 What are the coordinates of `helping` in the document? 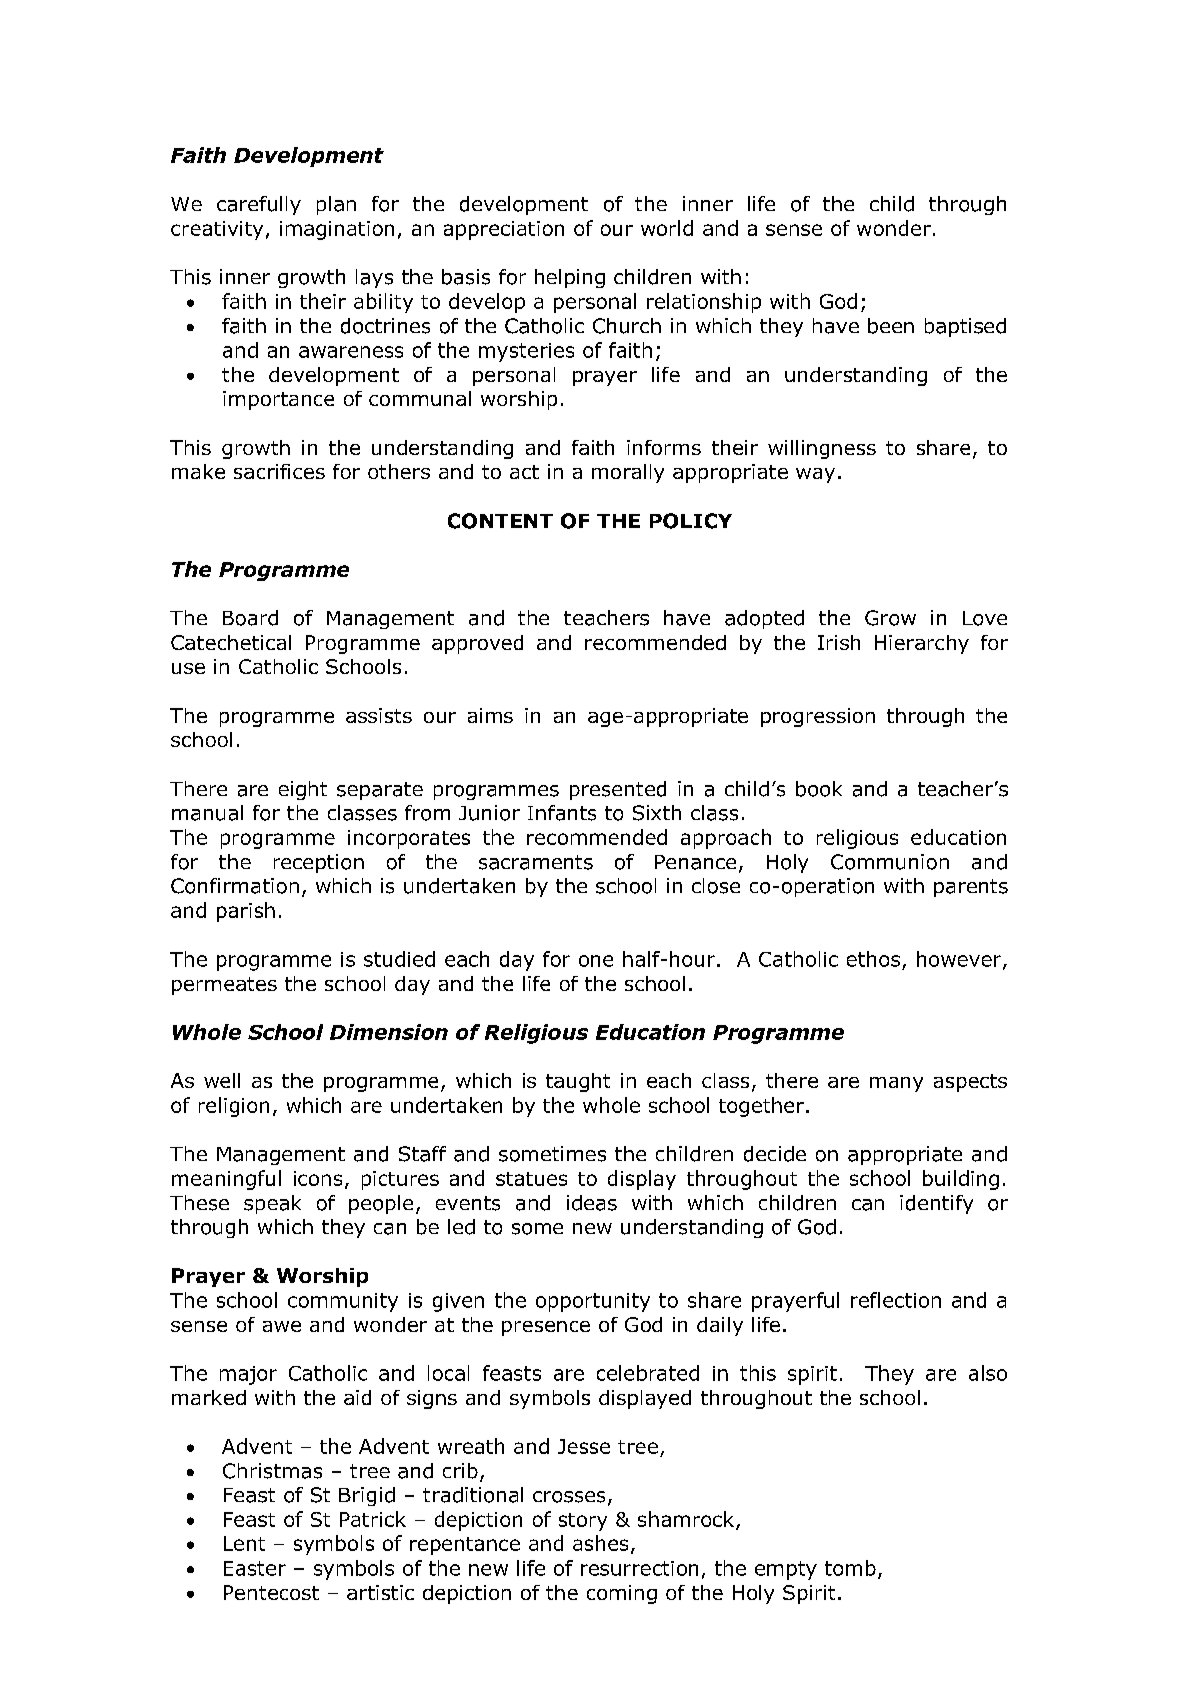 It's located at (570, 278).
